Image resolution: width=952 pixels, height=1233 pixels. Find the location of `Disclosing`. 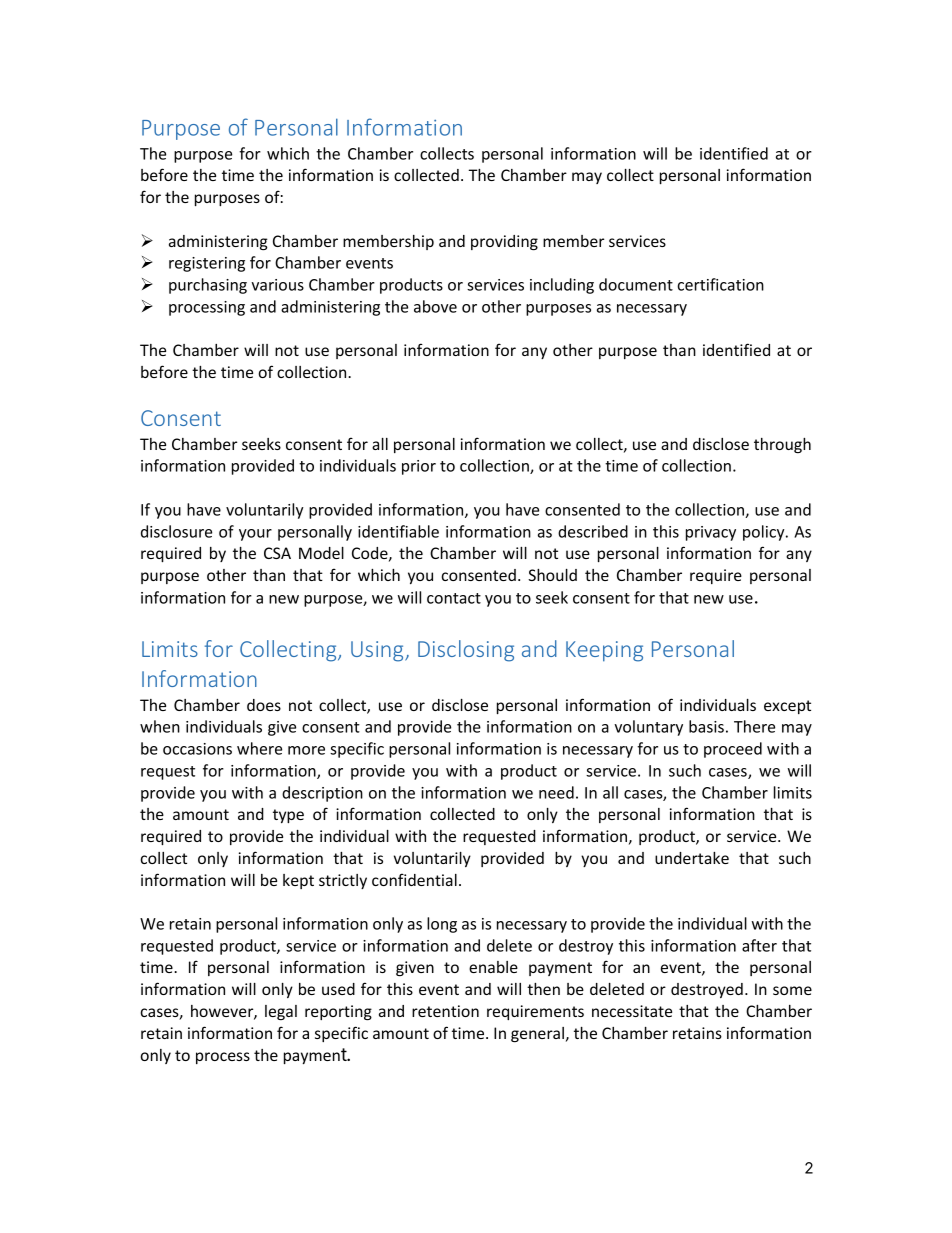

Disclosing is located at coordinates (466, 651).
